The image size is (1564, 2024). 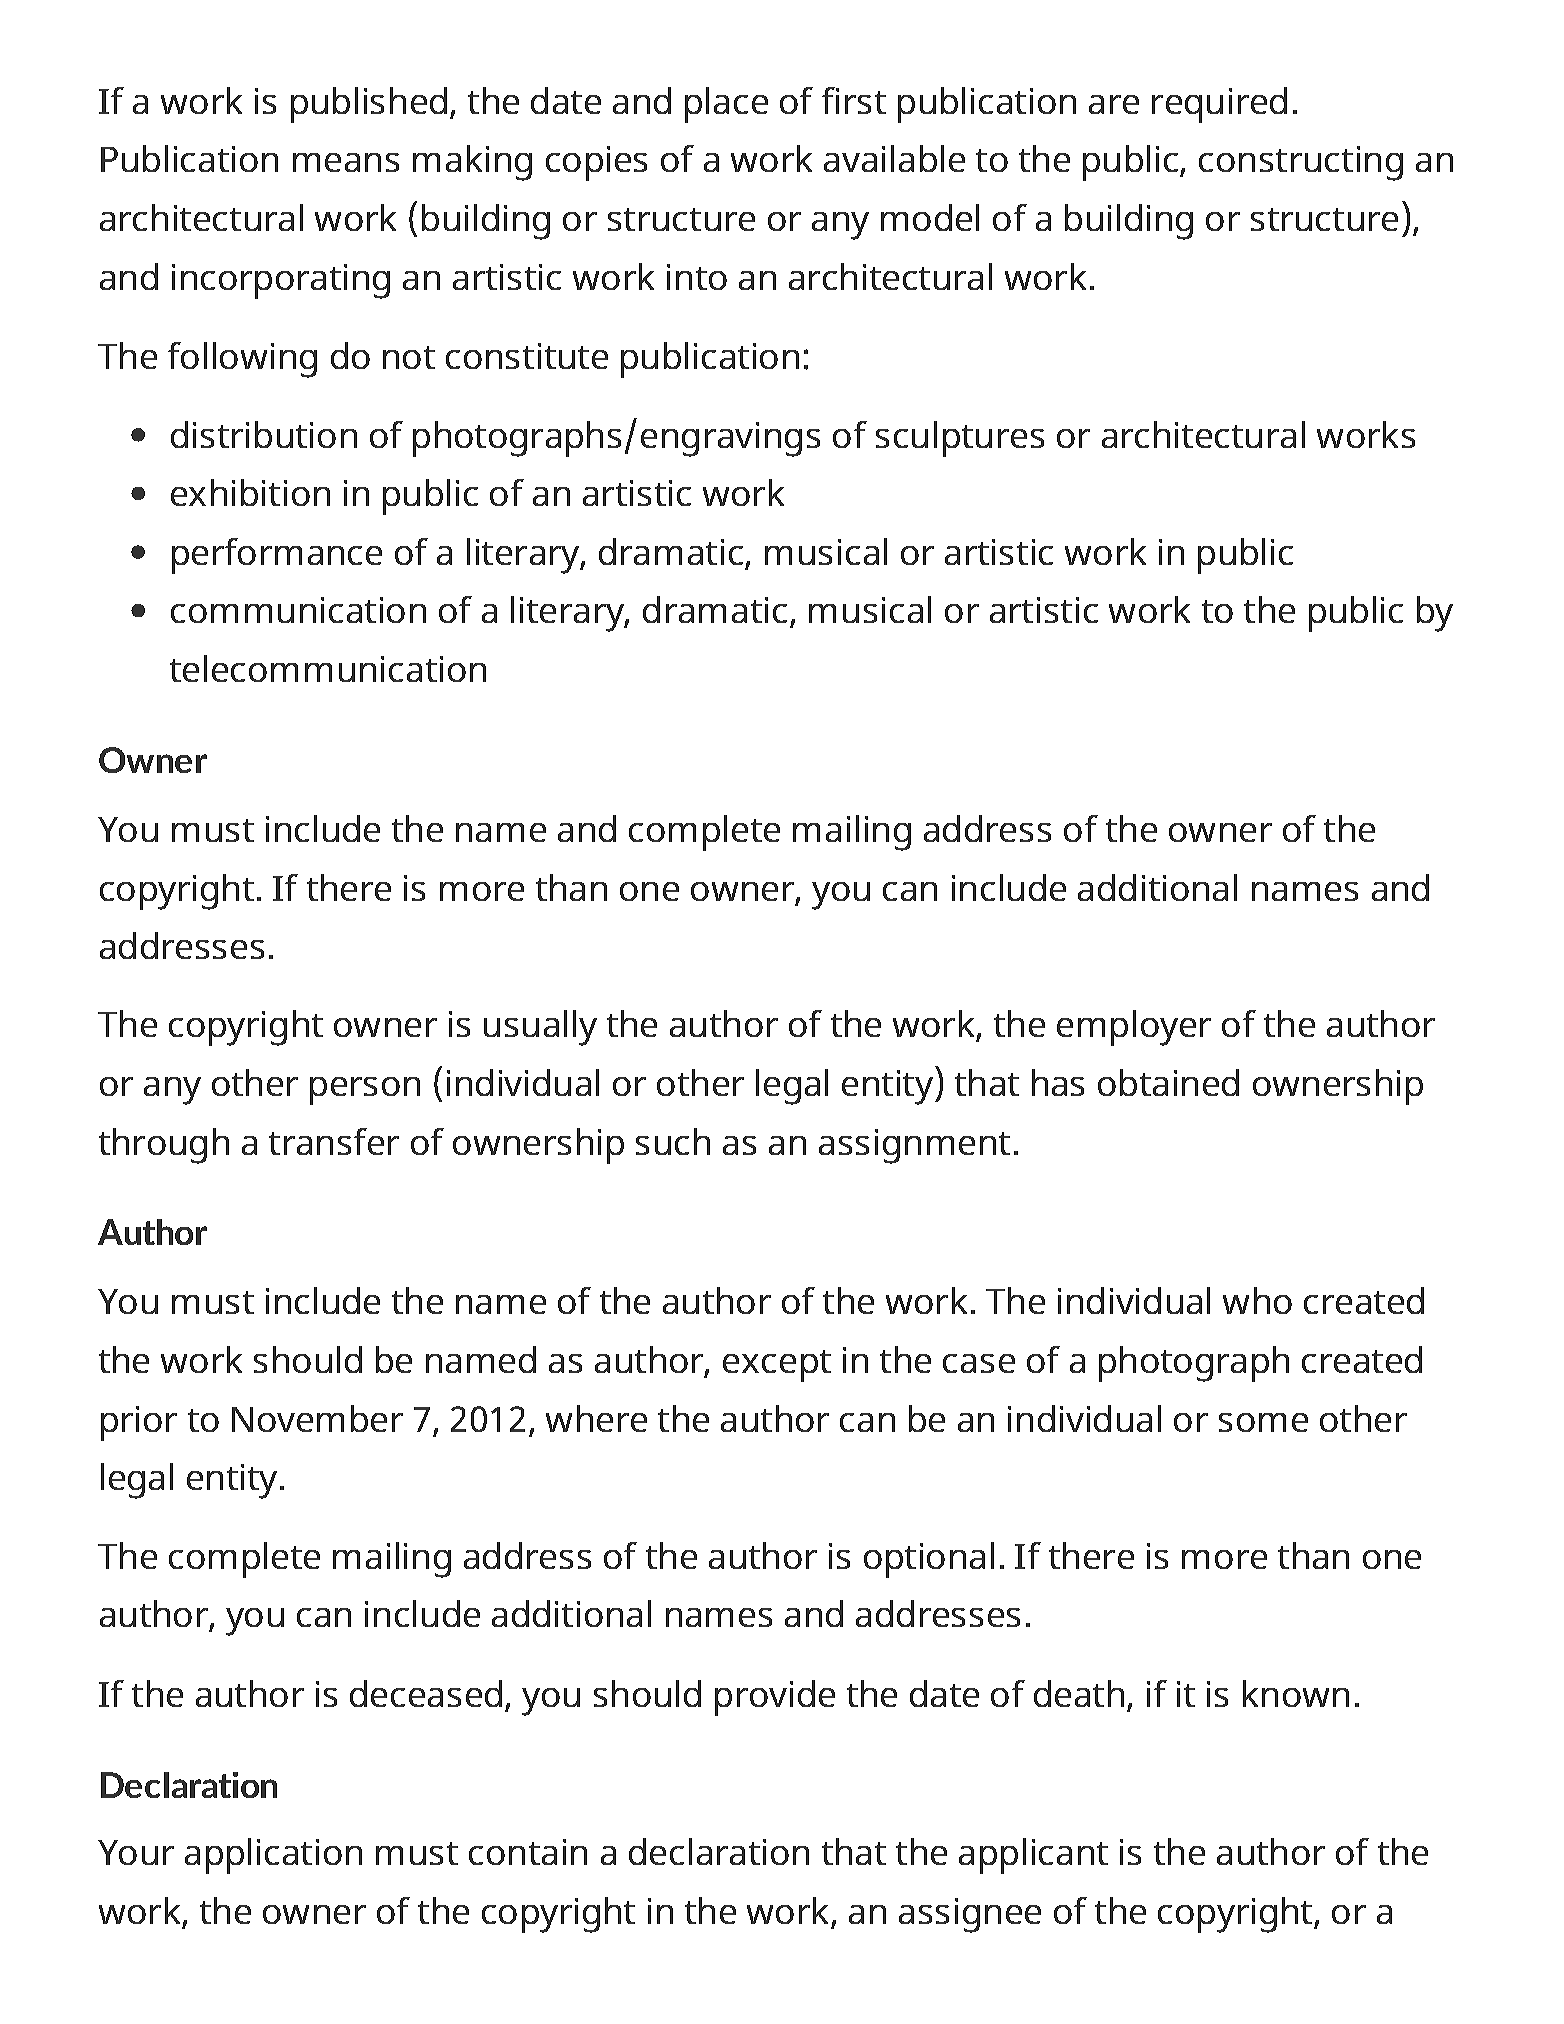 What do you see at coordinates (1134, 1028) in the page?
I see `employer` at bounding box center [1134, 1028].
